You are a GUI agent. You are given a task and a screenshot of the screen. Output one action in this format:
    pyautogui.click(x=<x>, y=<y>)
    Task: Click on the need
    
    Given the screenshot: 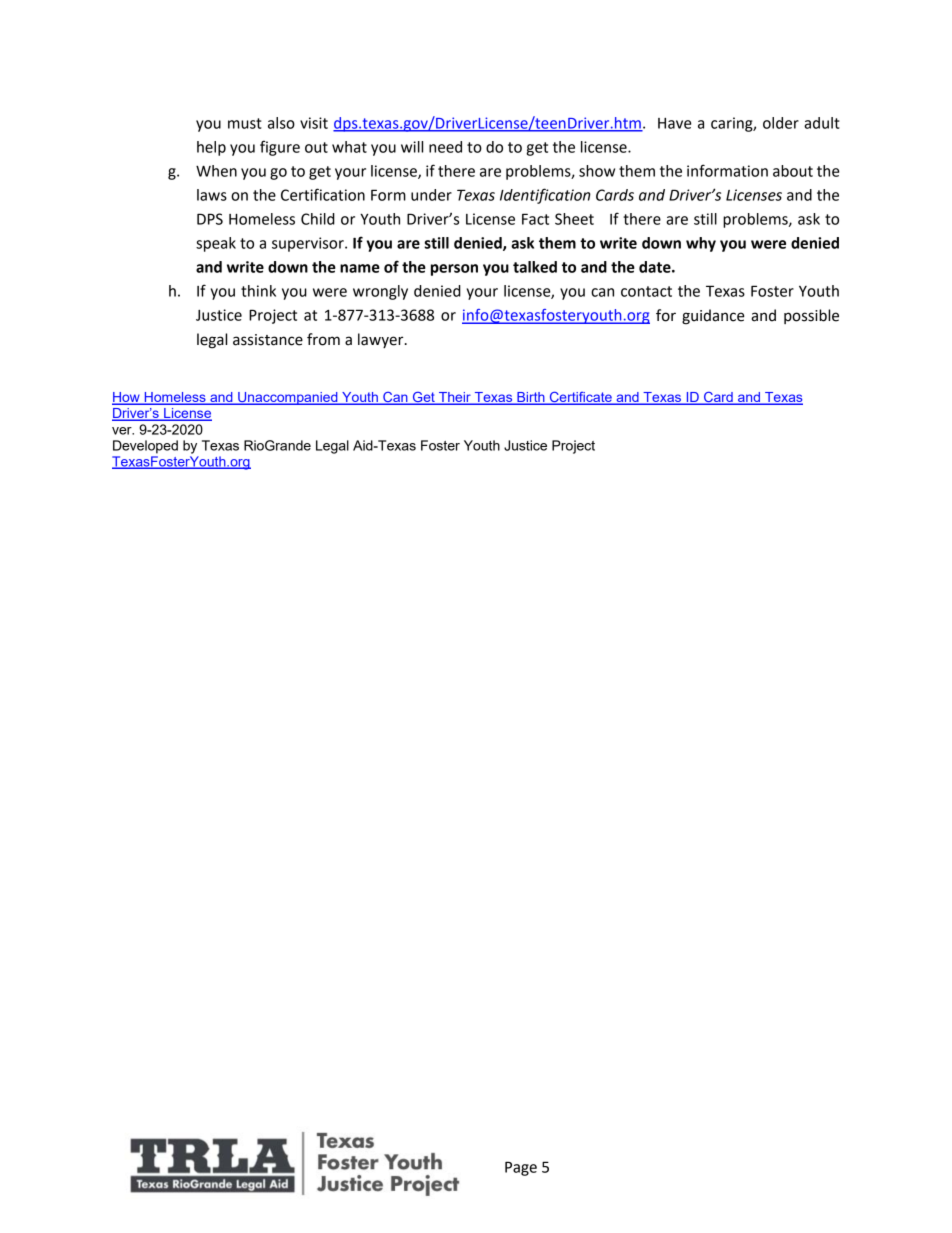 What is the action you would take?
    pyautogui.click(x=445, y=147)
